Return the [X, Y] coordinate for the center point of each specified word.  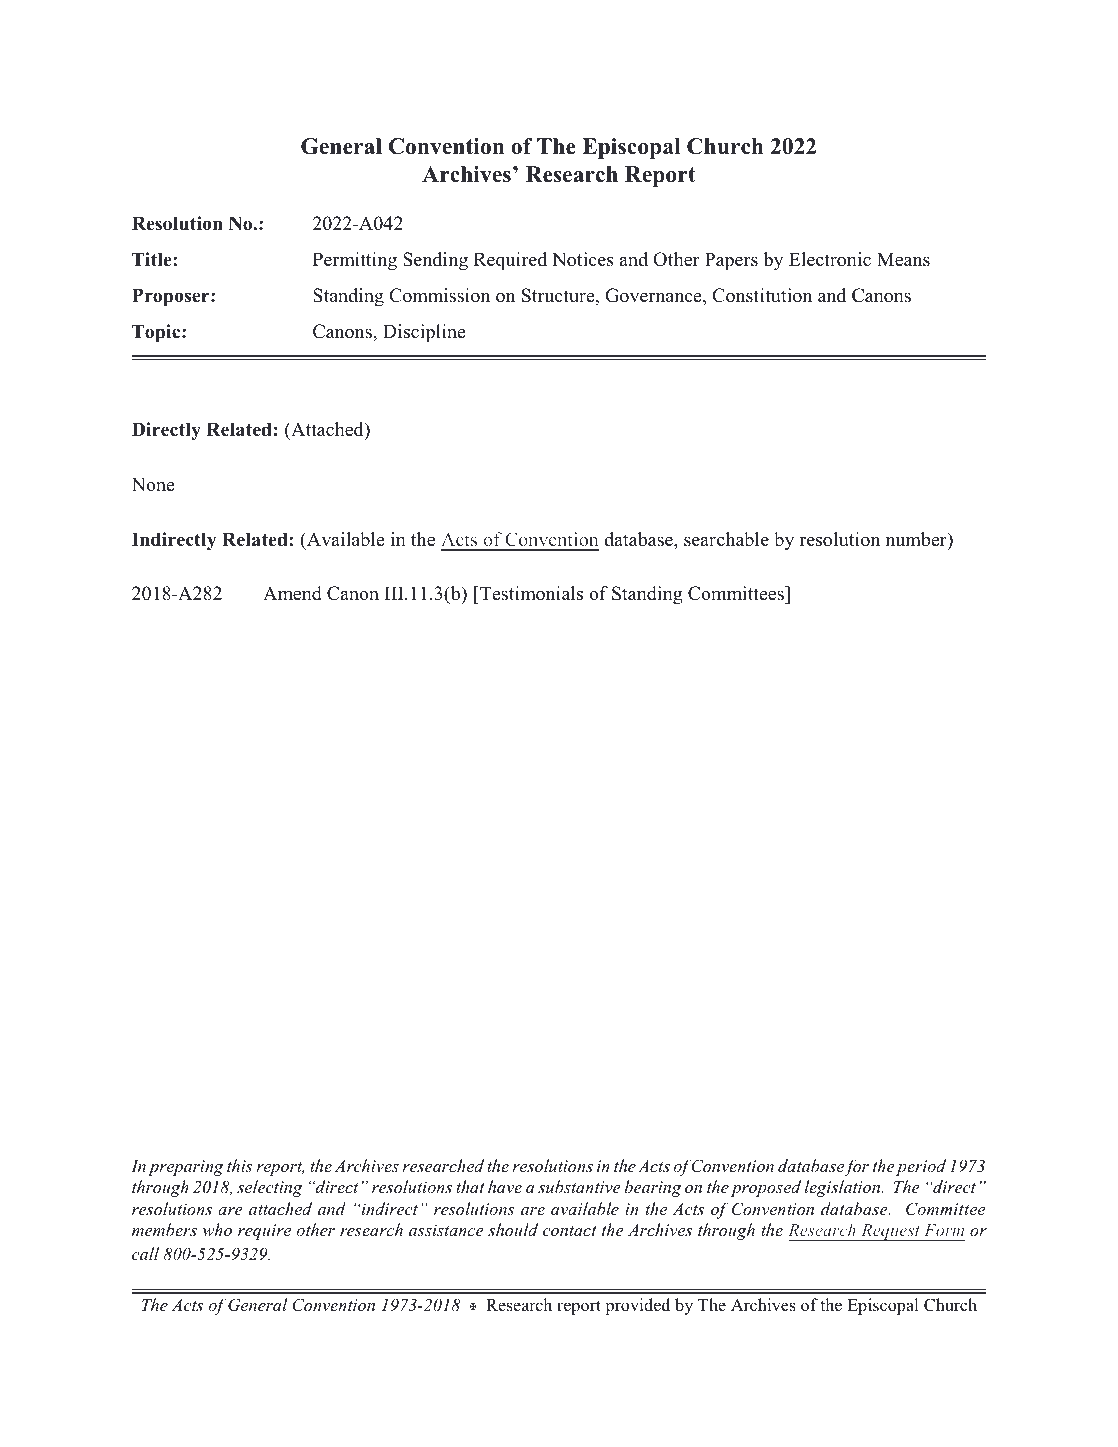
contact [570, 1231]
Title [153, 259]
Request [890, 1232]
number [917, 540]
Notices [583, 259]
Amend [292, 593]
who [217, 1229]
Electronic [830, 259]
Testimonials [530, 593]
